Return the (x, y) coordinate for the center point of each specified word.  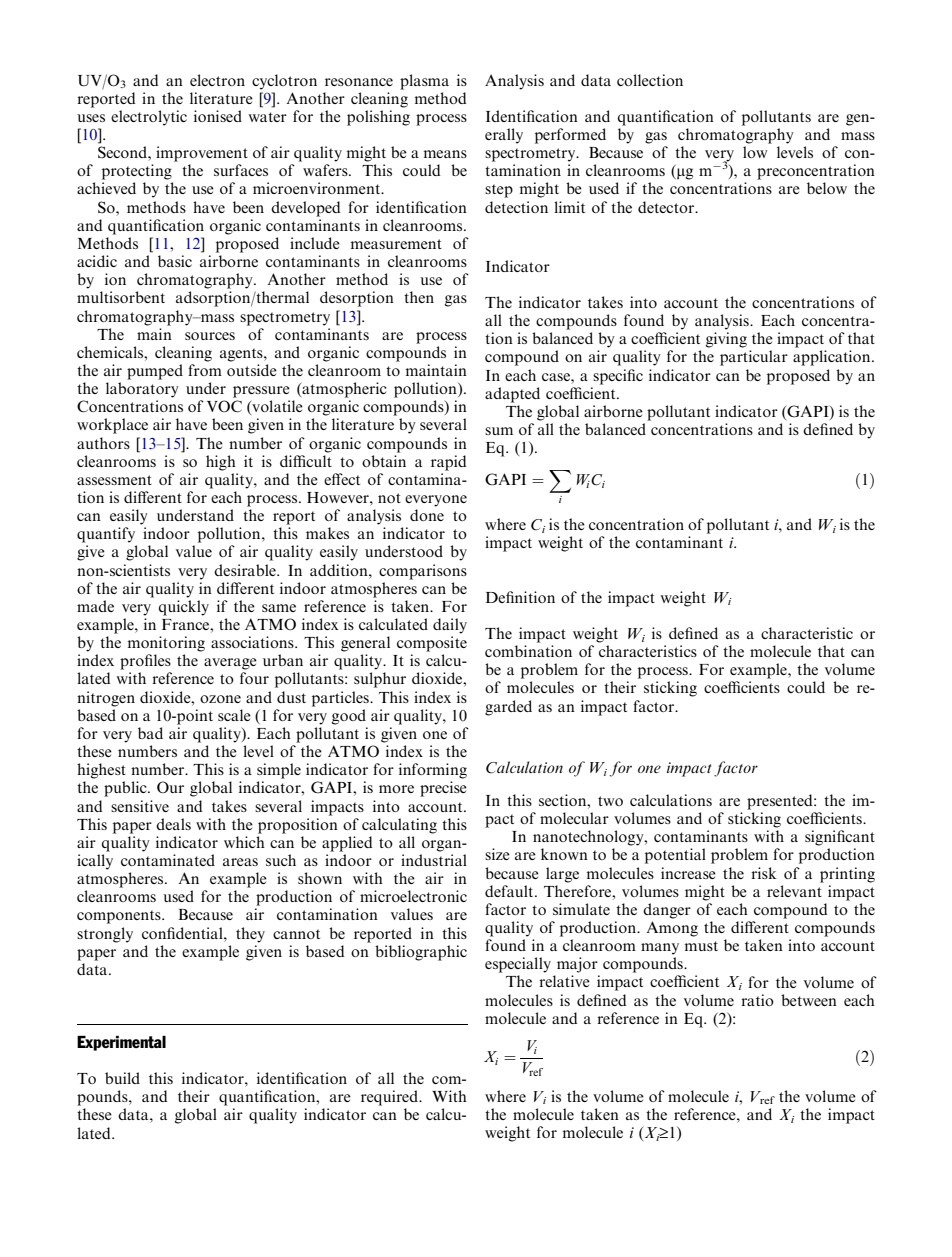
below (827, 188)
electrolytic (149, 118)
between (809, 1000)
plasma (424, 82)
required (391, 1098)
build (122, 1078)
